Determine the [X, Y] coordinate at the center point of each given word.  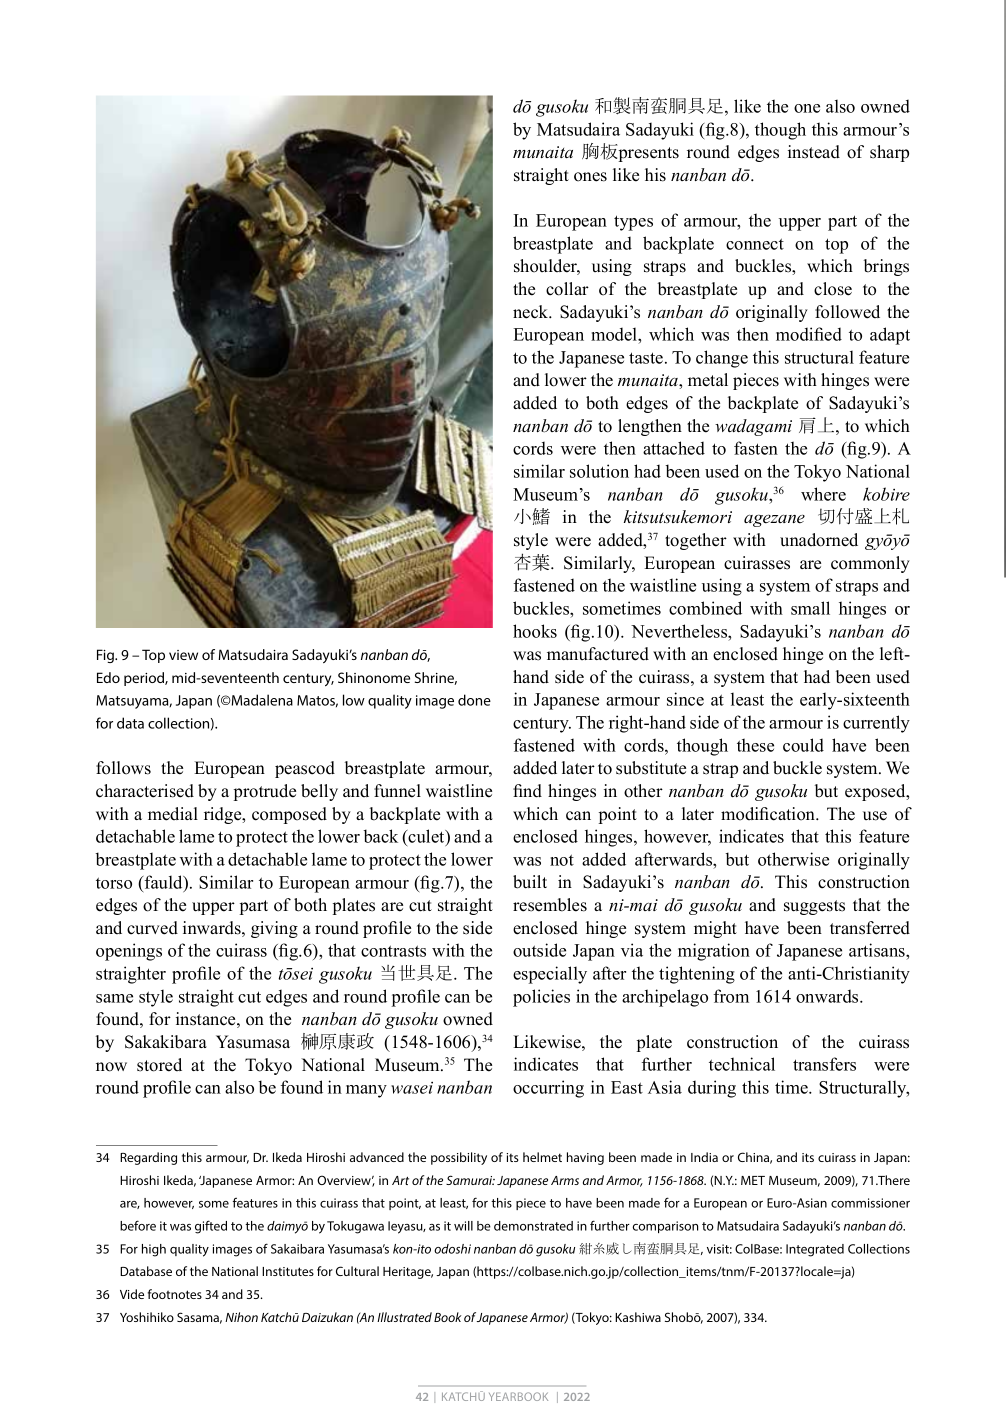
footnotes [175, 1294]
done [474, 700]
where [823, 494]
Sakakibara [166, 1042]
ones [590, 177]
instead [814, 152]
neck [532, 312]
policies [541, 998]
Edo [108, 677]
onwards [828, 996]
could [803, 745]
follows [123, 768]
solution [599, 471]
